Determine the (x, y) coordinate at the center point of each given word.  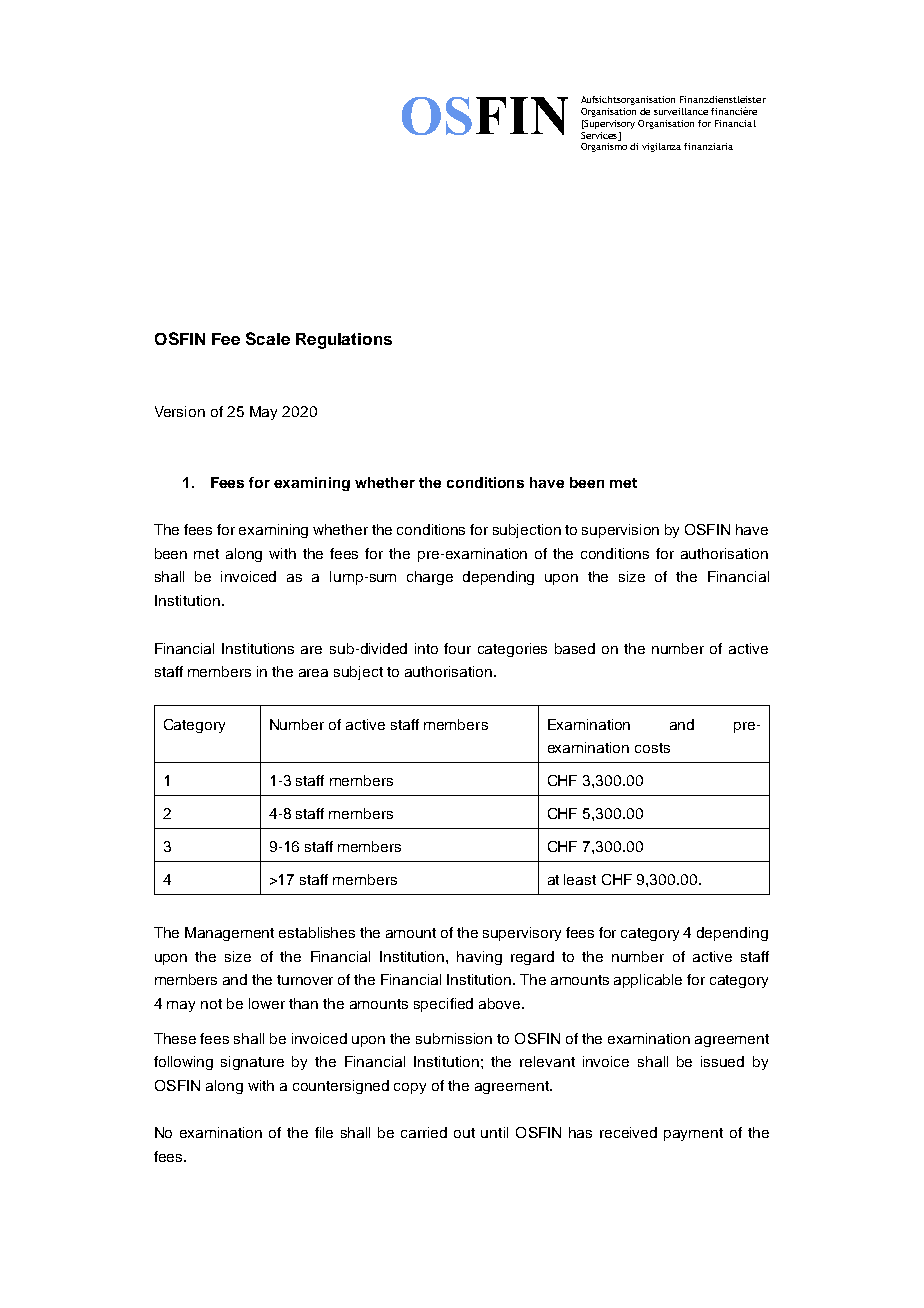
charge (430, 578)
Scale (268, 338)
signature (252, 1063)
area (313, 673)
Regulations (344, 341)
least (580, 879)
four (457, 648)
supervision (620, 531)
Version (180, 411)
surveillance (681, 111)
